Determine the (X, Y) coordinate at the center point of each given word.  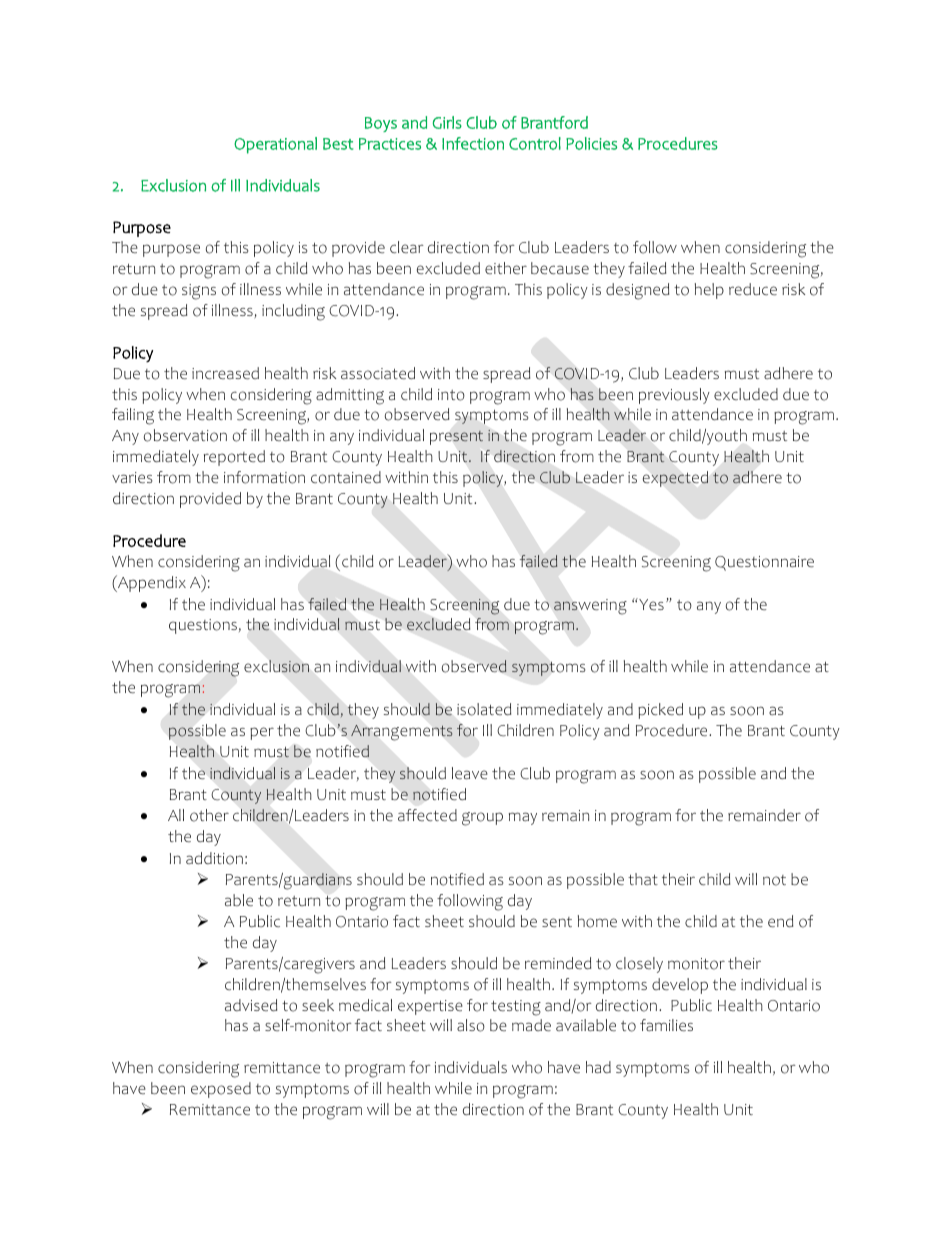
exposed (221, 1090)
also (471, 1025)
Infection (473, 143)
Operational (275, 145)
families (666, 1025)
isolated (484, 709)
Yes (650, 604)
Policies (591, 143)
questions (203, 626)
